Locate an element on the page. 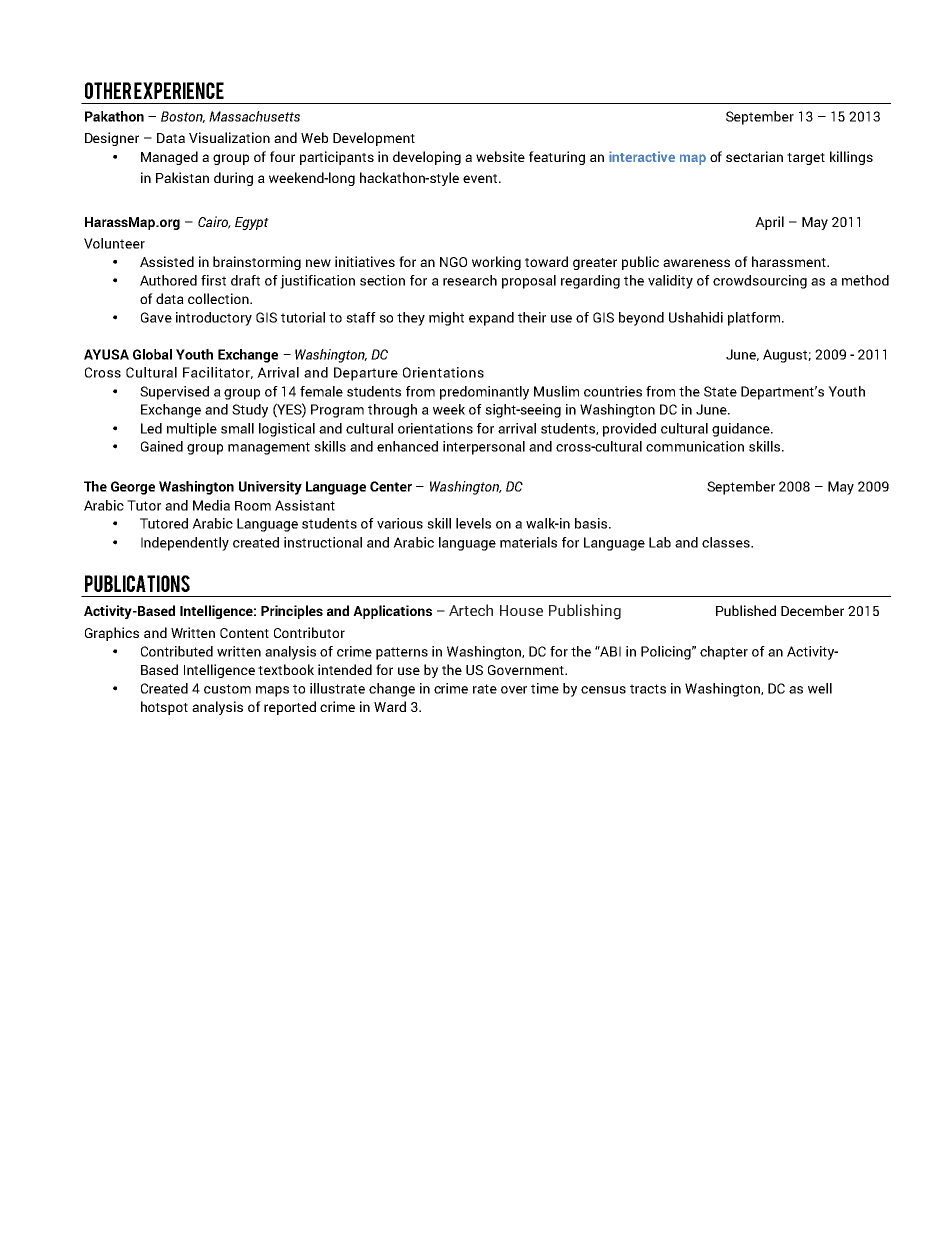 The width and height of the document is (952, 1233). custom is located at coordinates (227, 689).
